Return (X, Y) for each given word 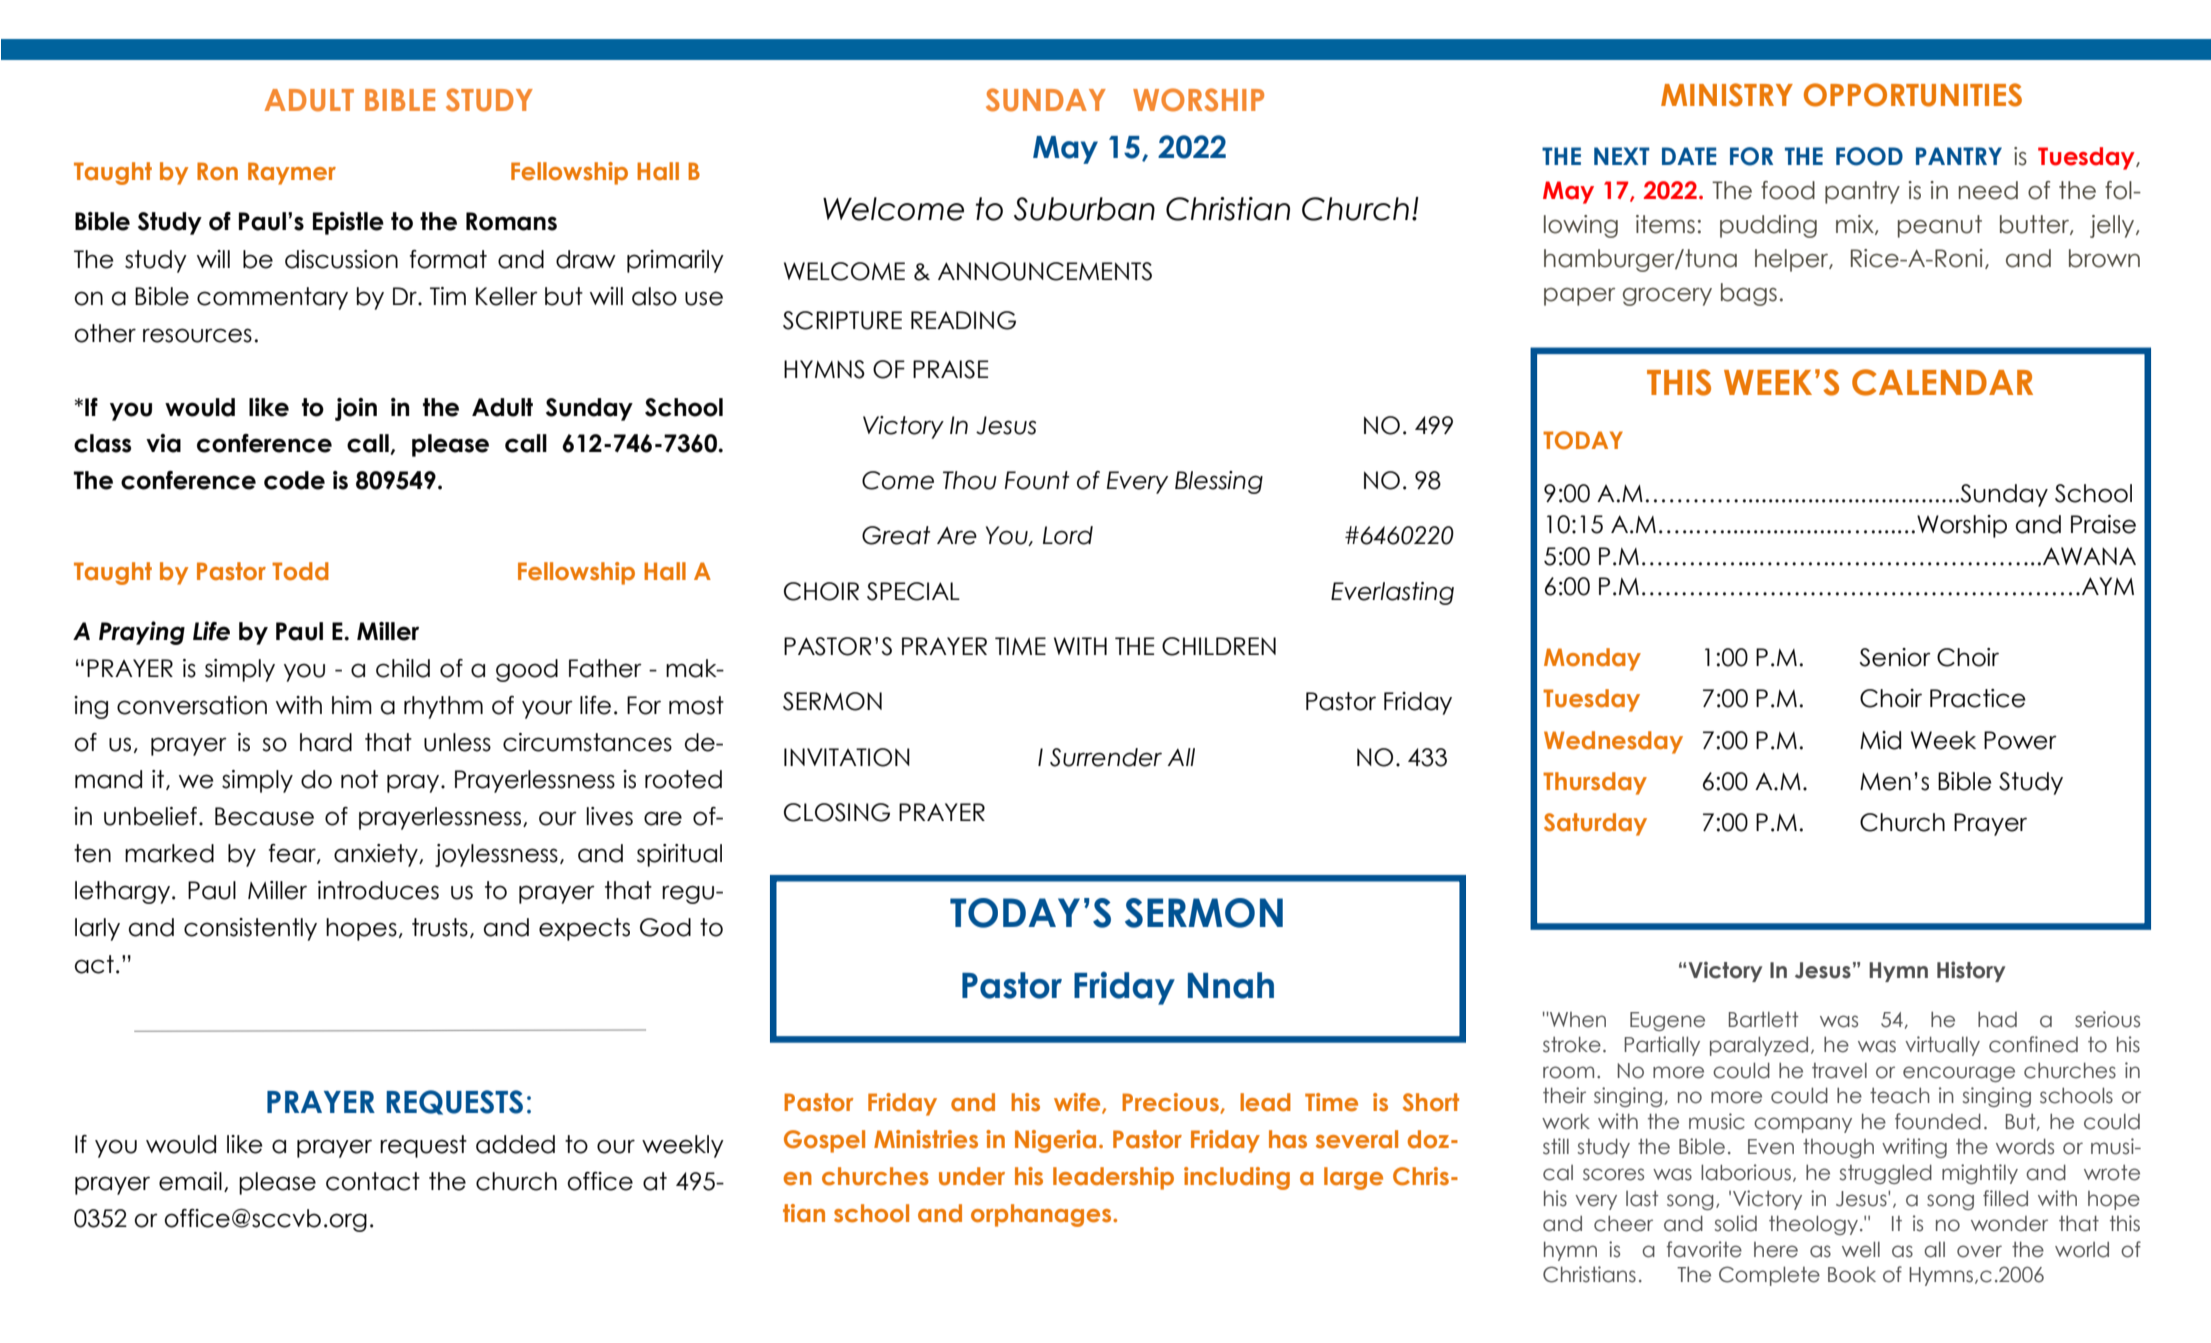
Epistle (348, 223)
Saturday (1595, 824)
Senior (1895, 657)
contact (373, 1181)
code (294, 480)
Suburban (1084, 209)
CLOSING (837, 812)
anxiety (377, 855)
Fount (1037, 480)
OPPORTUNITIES (1913, 95)
